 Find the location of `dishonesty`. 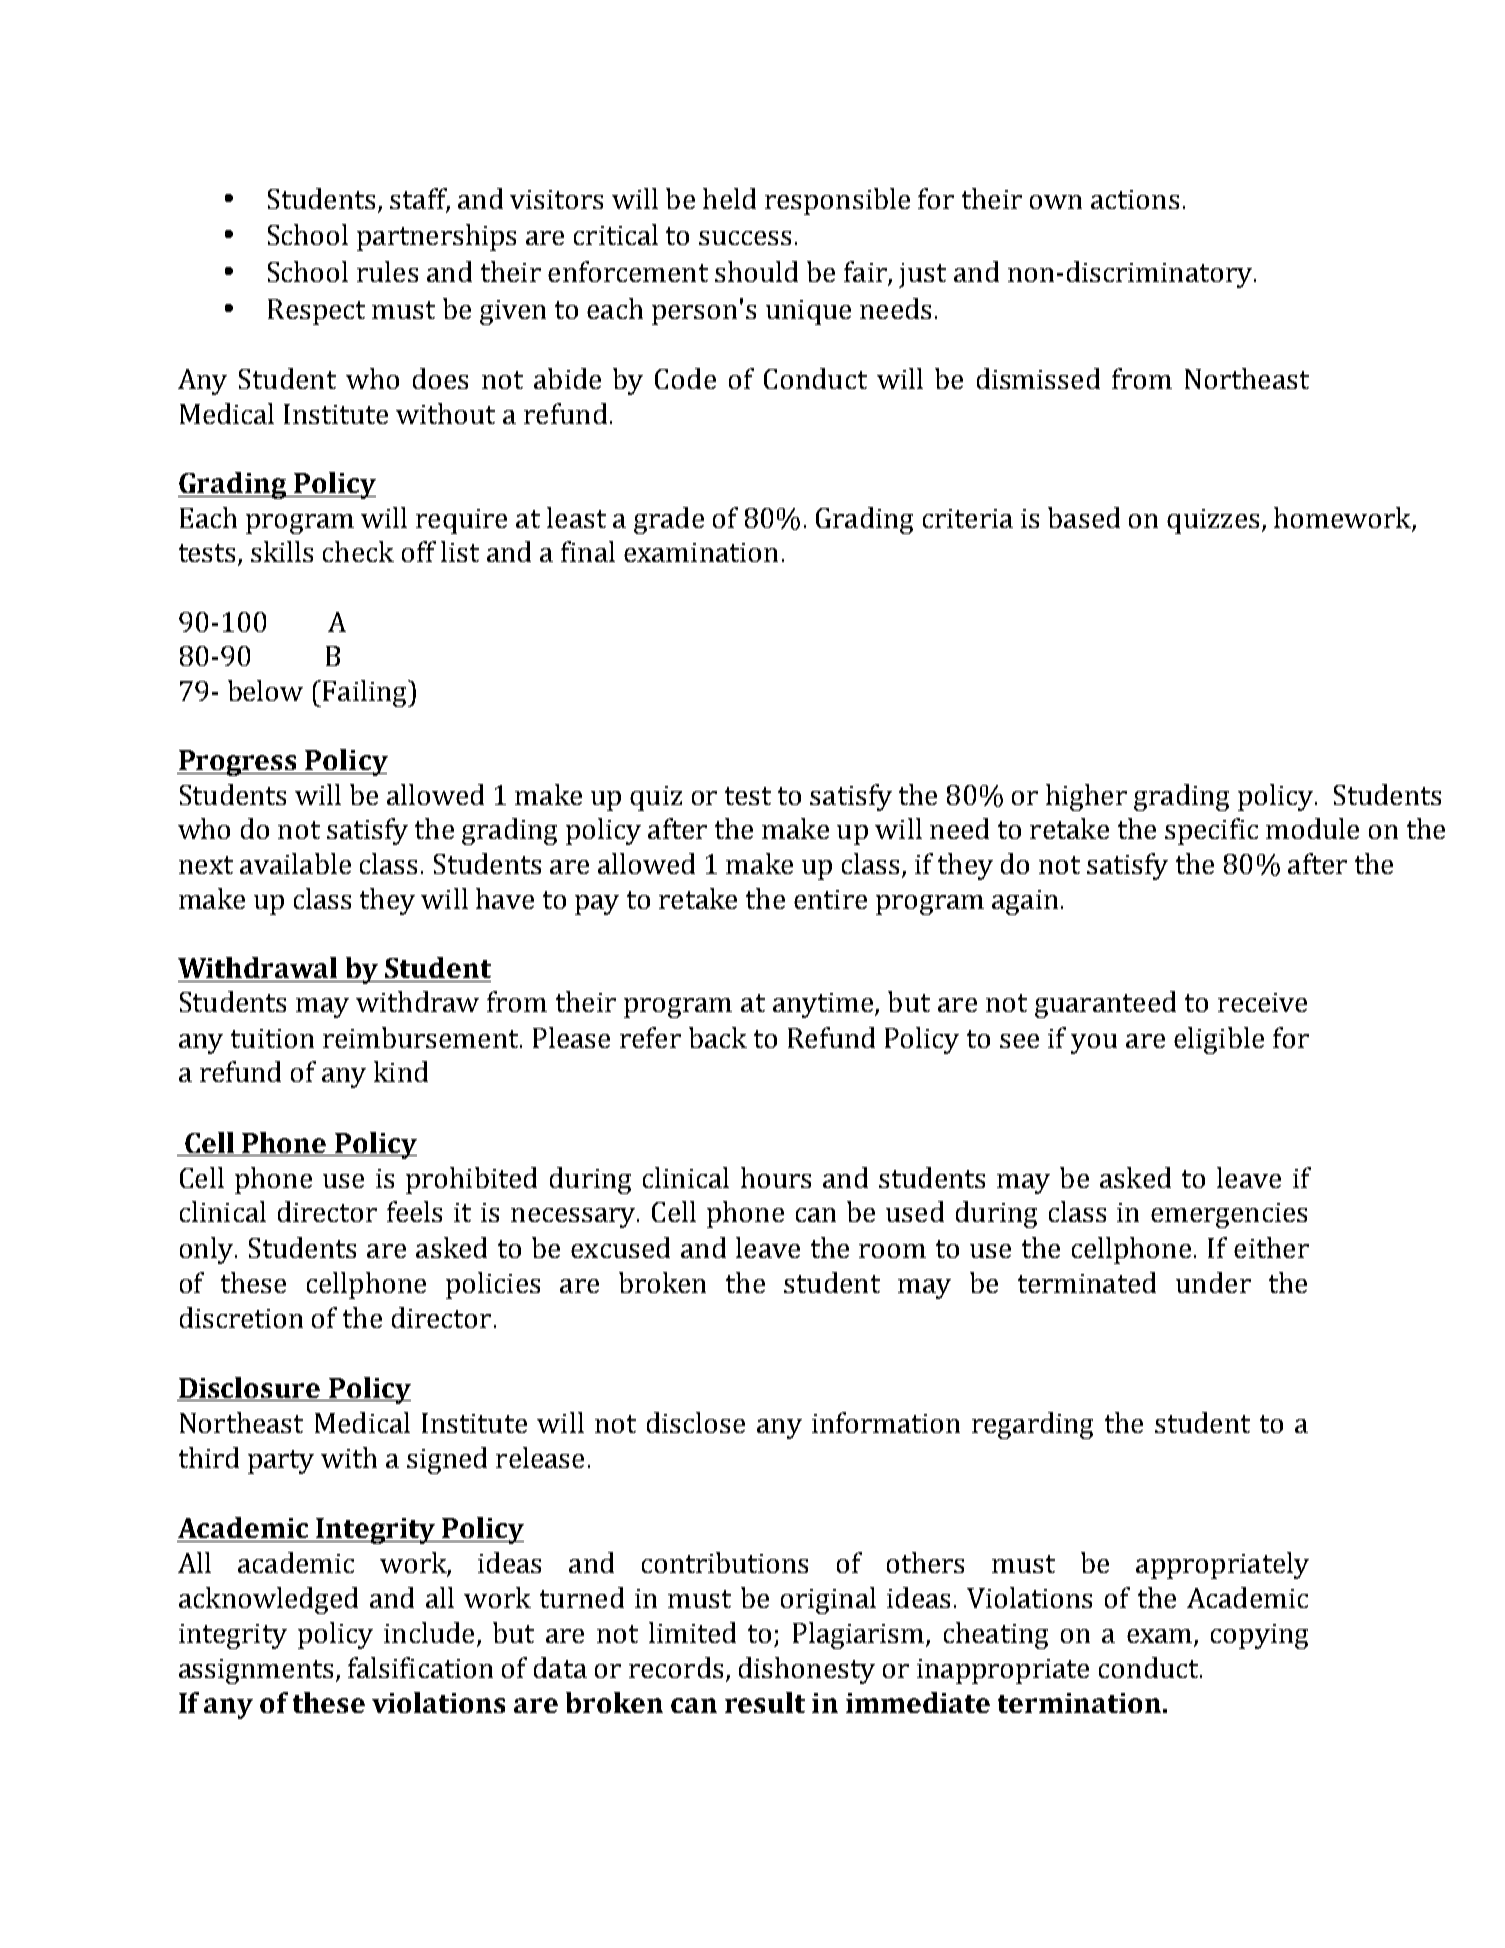

dishonesty is located at coordinates (807, 1670).
